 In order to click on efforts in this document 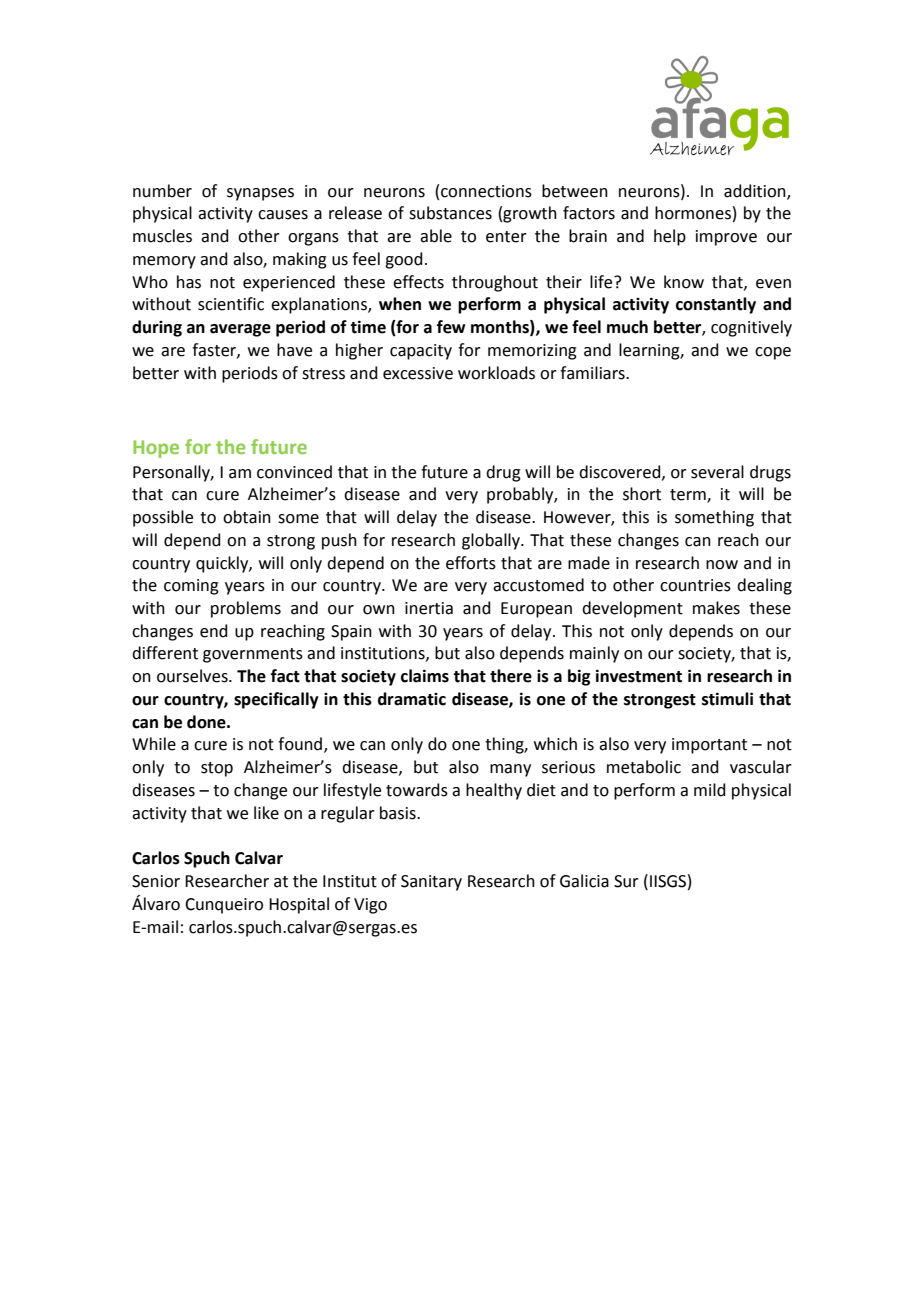, I will do `click(471, 563)`.
